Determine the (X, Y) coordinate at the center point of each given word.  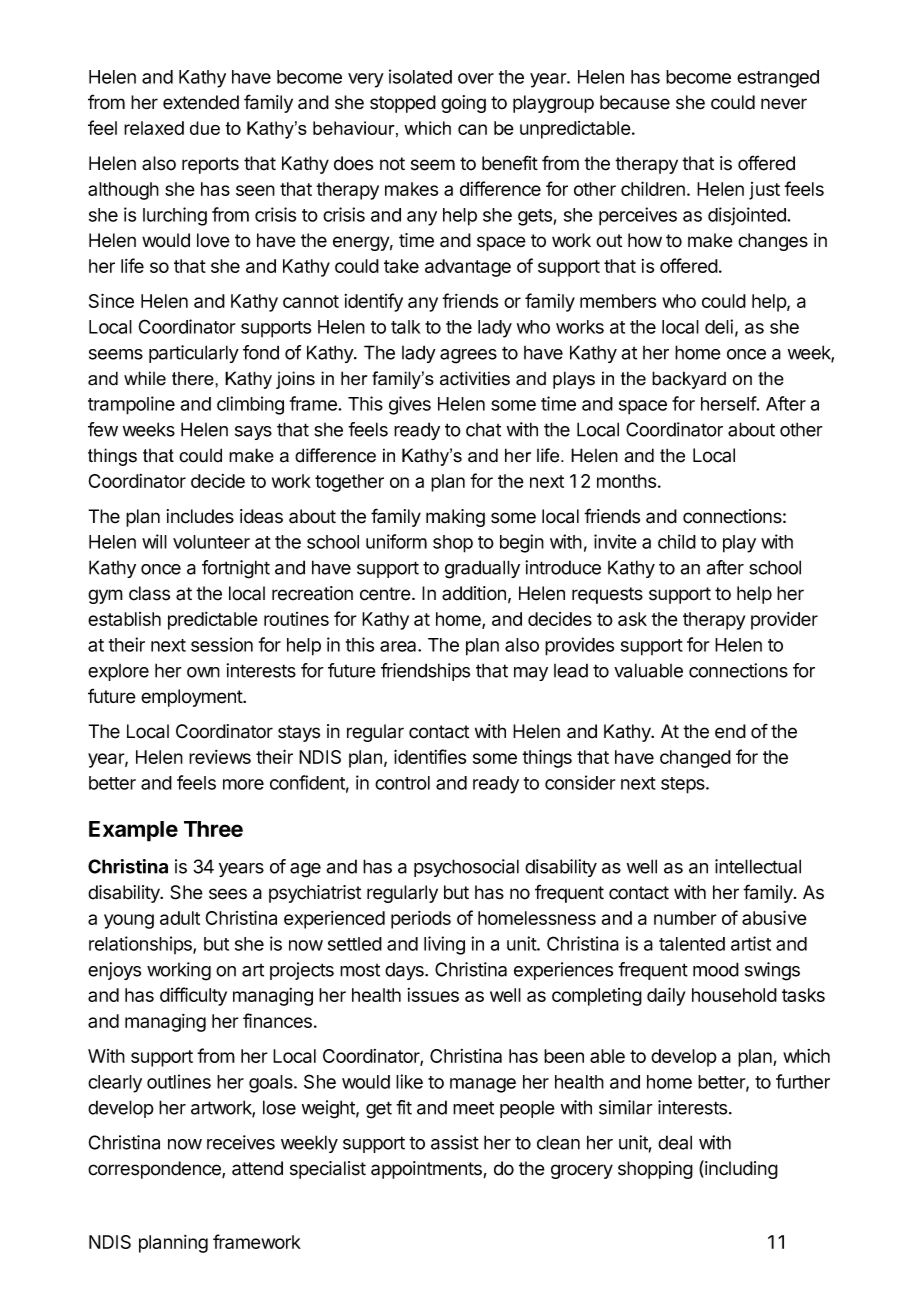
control (402, 783)
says (253, 433)
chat (483, 430)
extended (201, 102)
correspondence (155, 1170)
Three (213, 829)
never (784, 104)
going (463, 104)
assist (455, 1142)
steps (684, 785)
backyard (689, 380)
